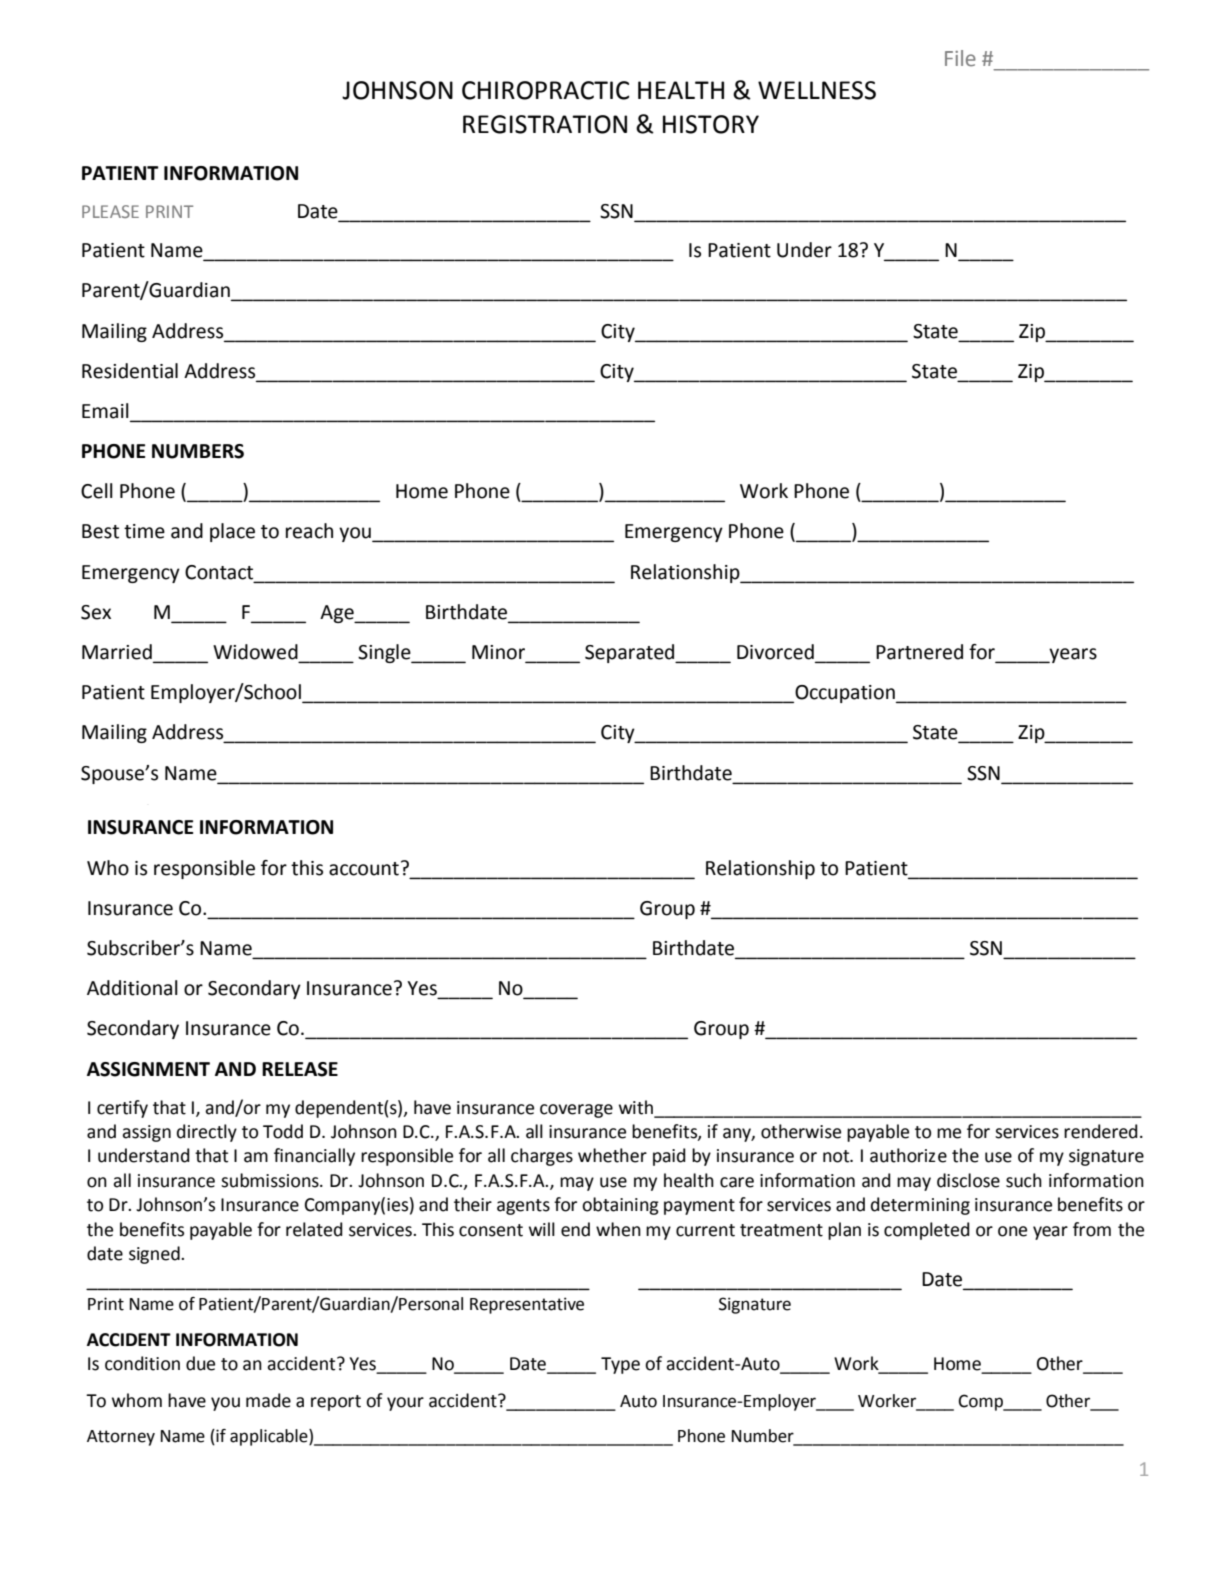 This screenshot has width=1221, height=1580. What do you see at coordinates (200, 1363) in the screenshot?
I see `due` at bounding box center [200, 1363].
